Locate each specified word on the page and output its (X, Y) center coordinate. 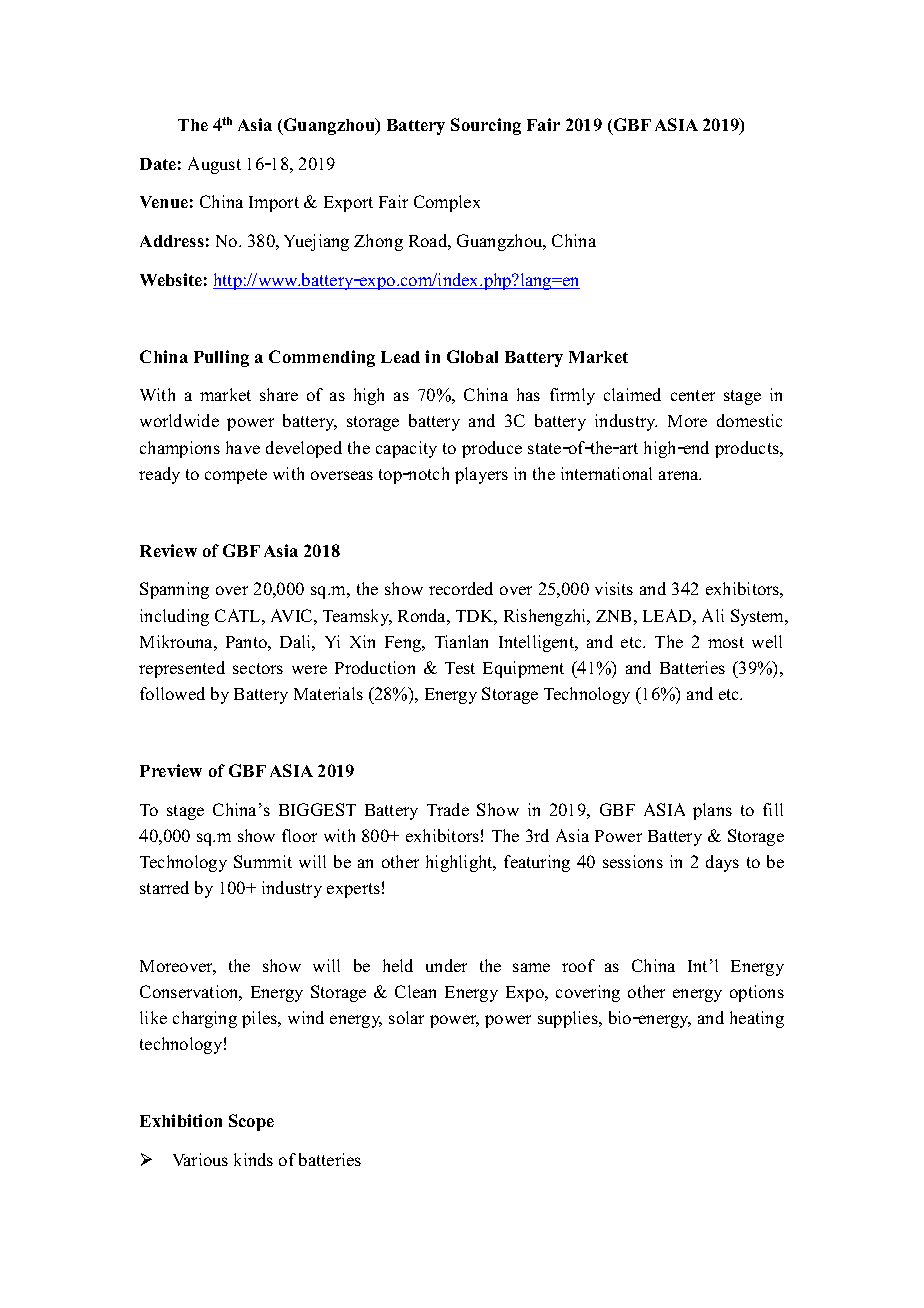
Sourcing (486, 126)
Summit (263, 861)
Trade (448, 809)
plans (712, 811)
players (481, 475)
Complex (447, 203)
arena (680, 475)
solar (406, 1017)
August (214, 165)
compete (236, 476)
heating (757, 1019)
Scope (251, 1122)
